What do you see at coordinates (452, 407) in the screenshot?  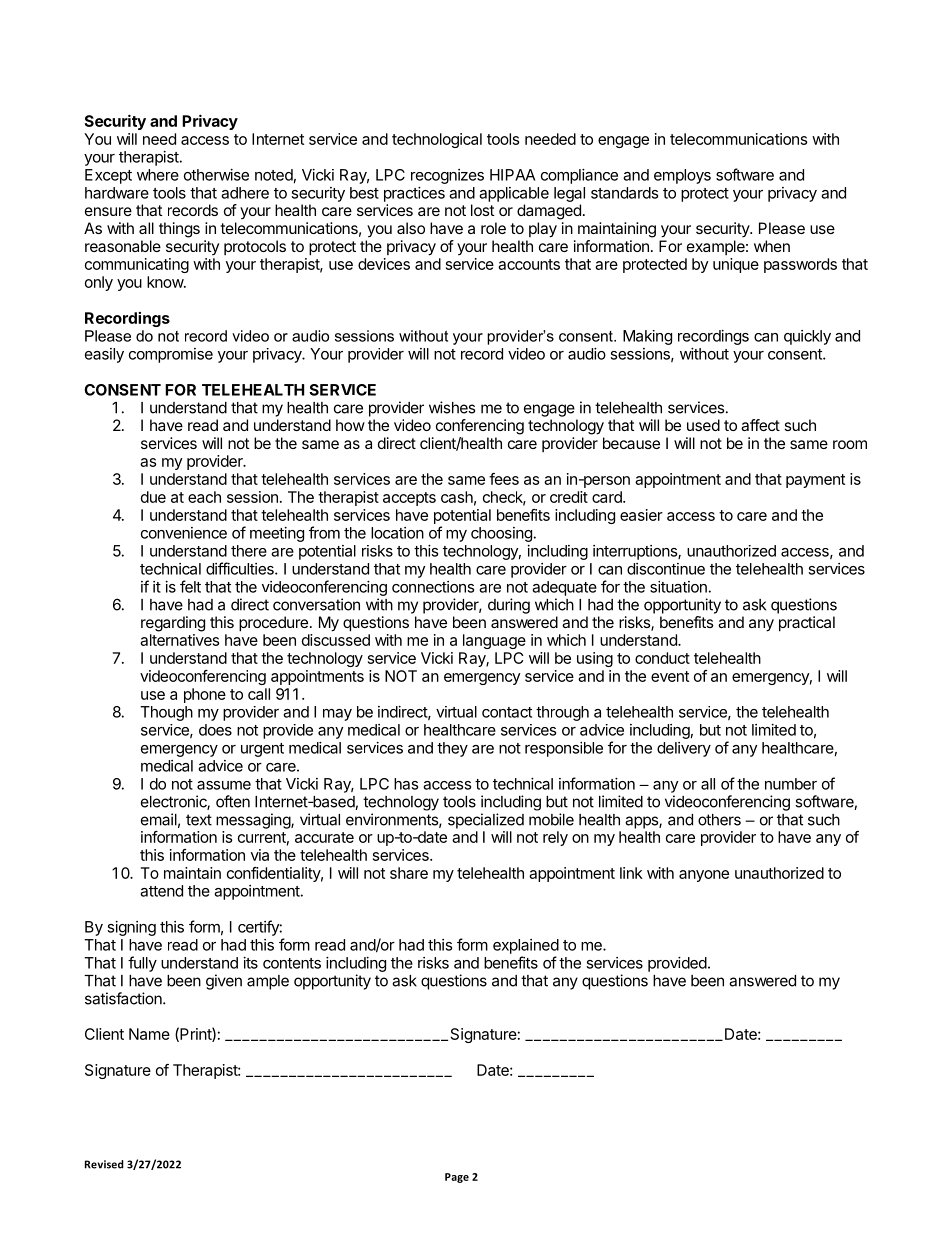 I see `wishes` at bounding box center [452, 407].
